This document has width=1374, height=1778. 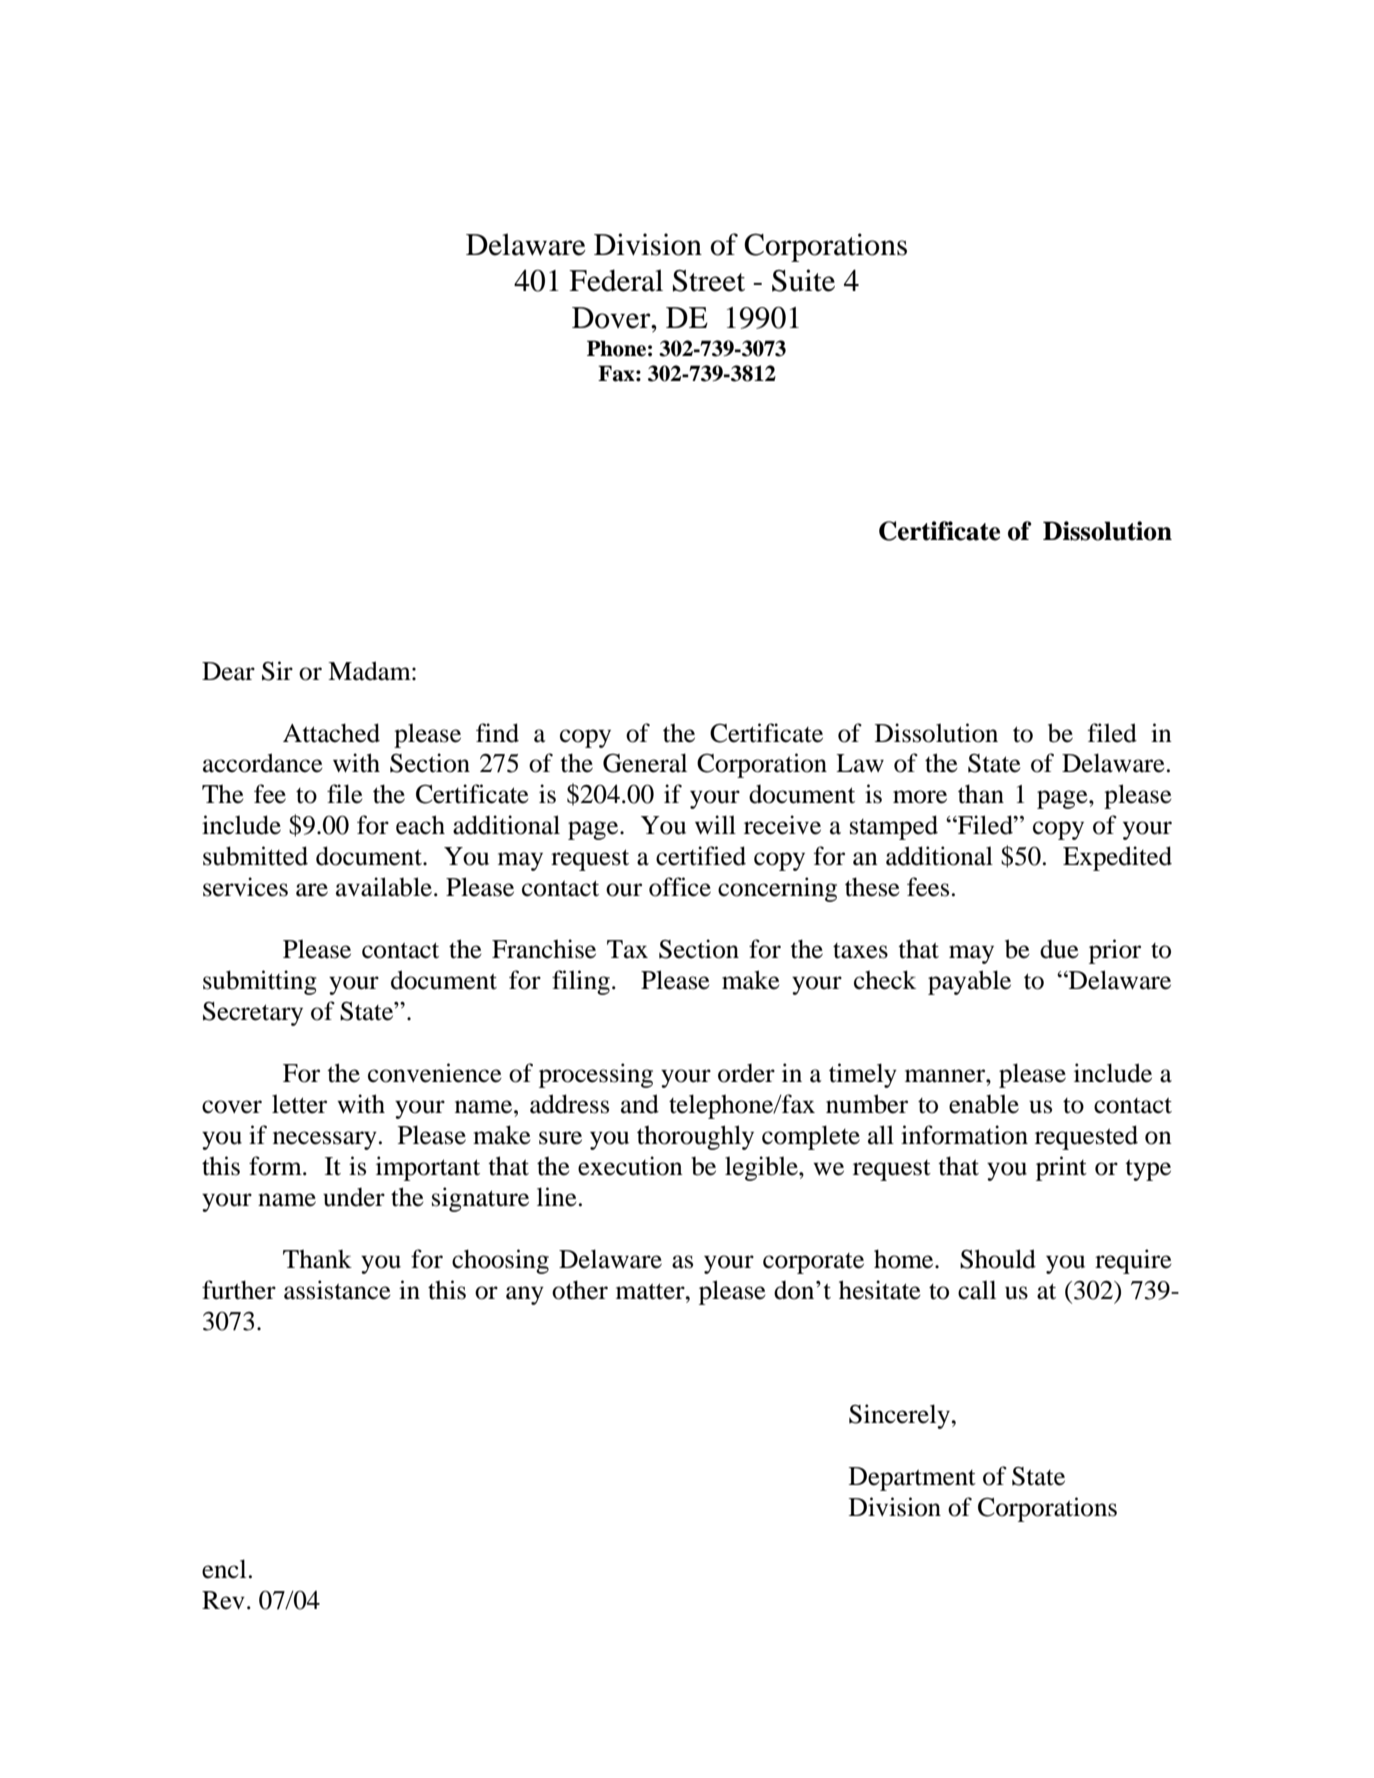 What do you see at coordinates (709, 281) in the document?
I see `Street` at bounding box center [709, 281].
